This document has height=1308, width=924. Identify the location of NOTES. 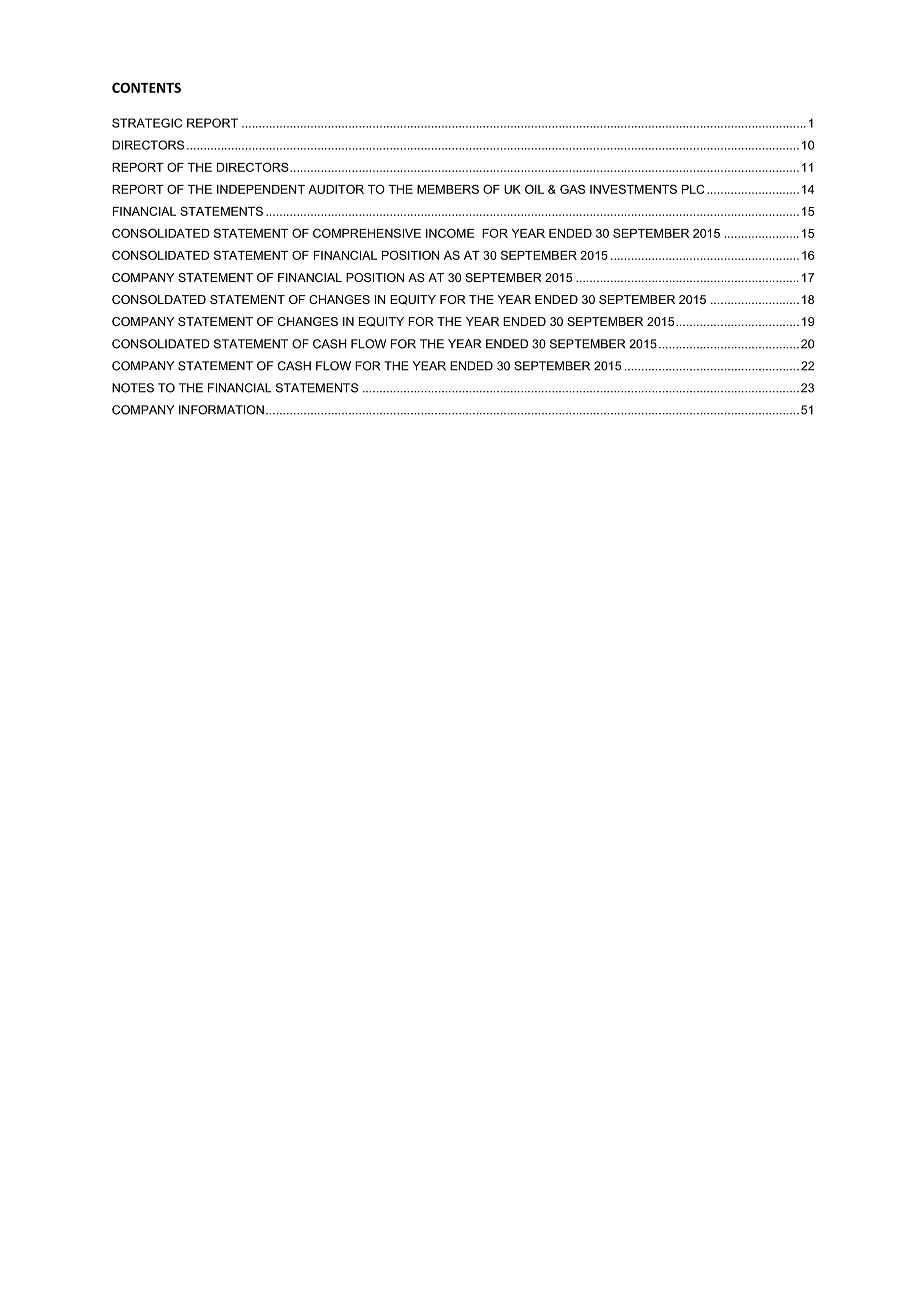
(133, 388).
